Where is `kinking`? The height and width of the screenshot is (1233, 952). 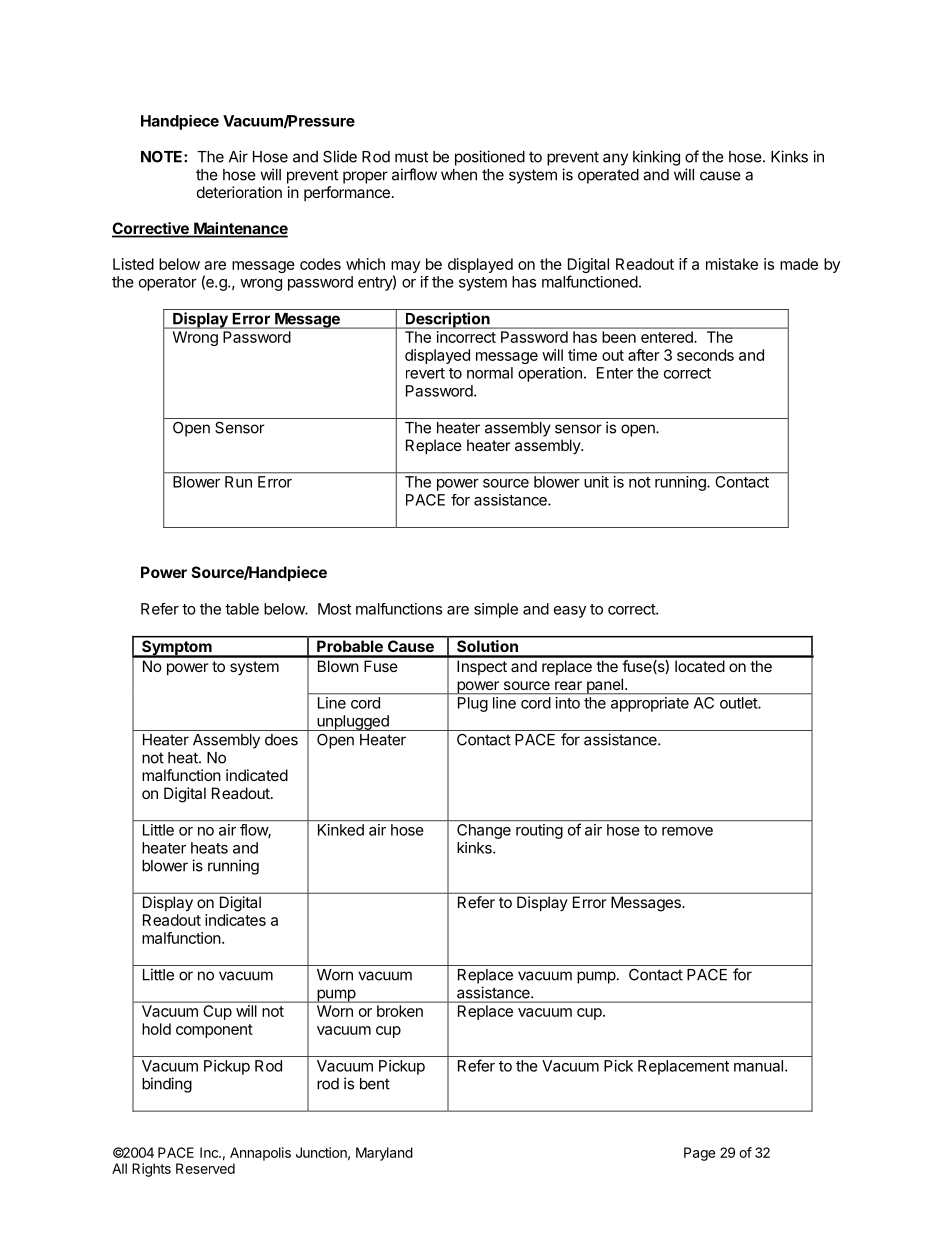 kinking is located at coordinates (656, 158).
